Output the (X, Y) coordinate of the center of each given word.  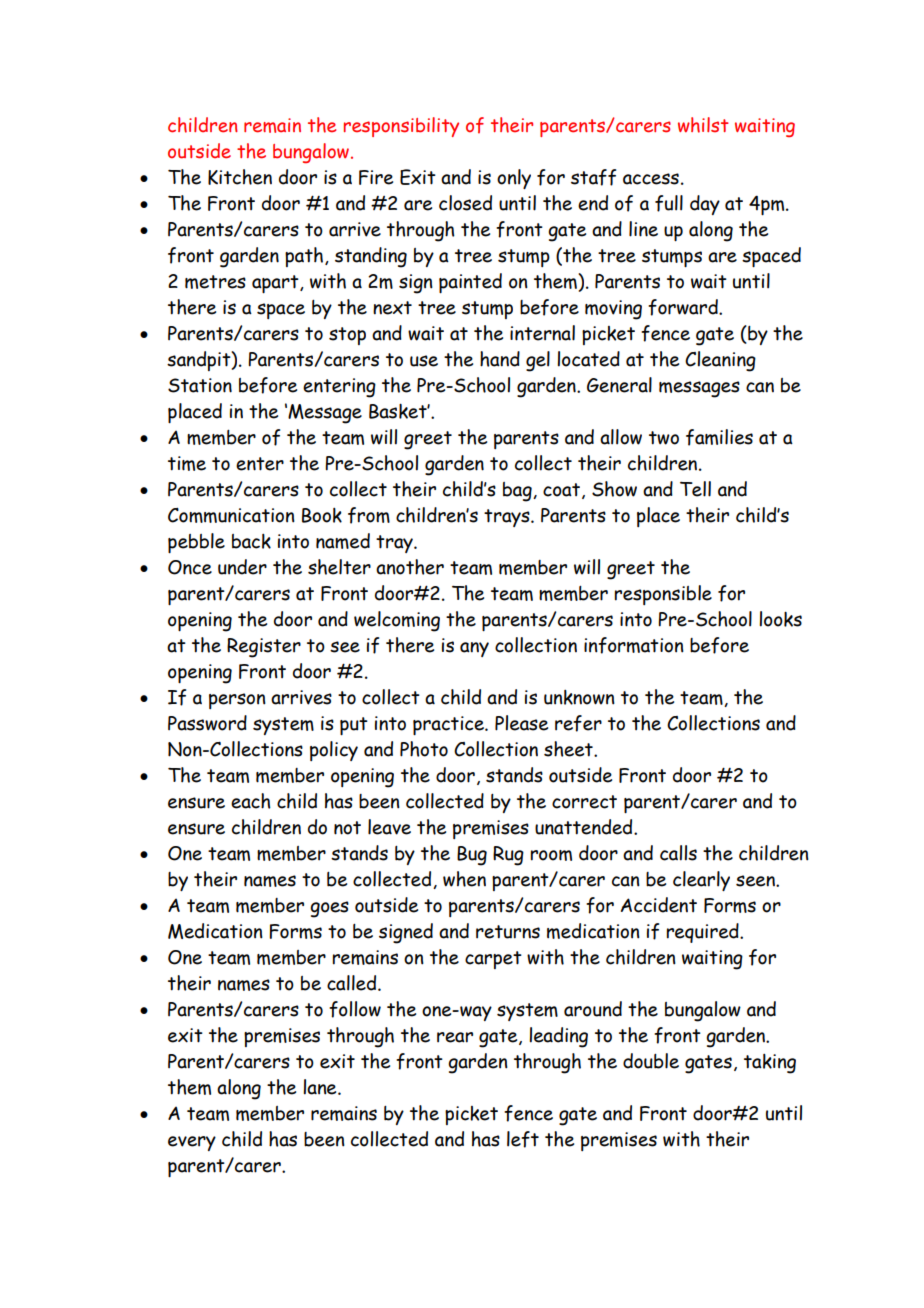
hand (500, 359)
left (523, 1139)
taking (770, 1064)
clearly (701, 881)
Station (200, 385)
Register (264, 648)
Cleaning (720, 361)
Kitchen (240, 177)
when (464, 879)
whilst (703, 125)
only (514, 179)
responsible (663, 595)
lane (321, 1087)
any (474, 649)
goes (329, 909)
